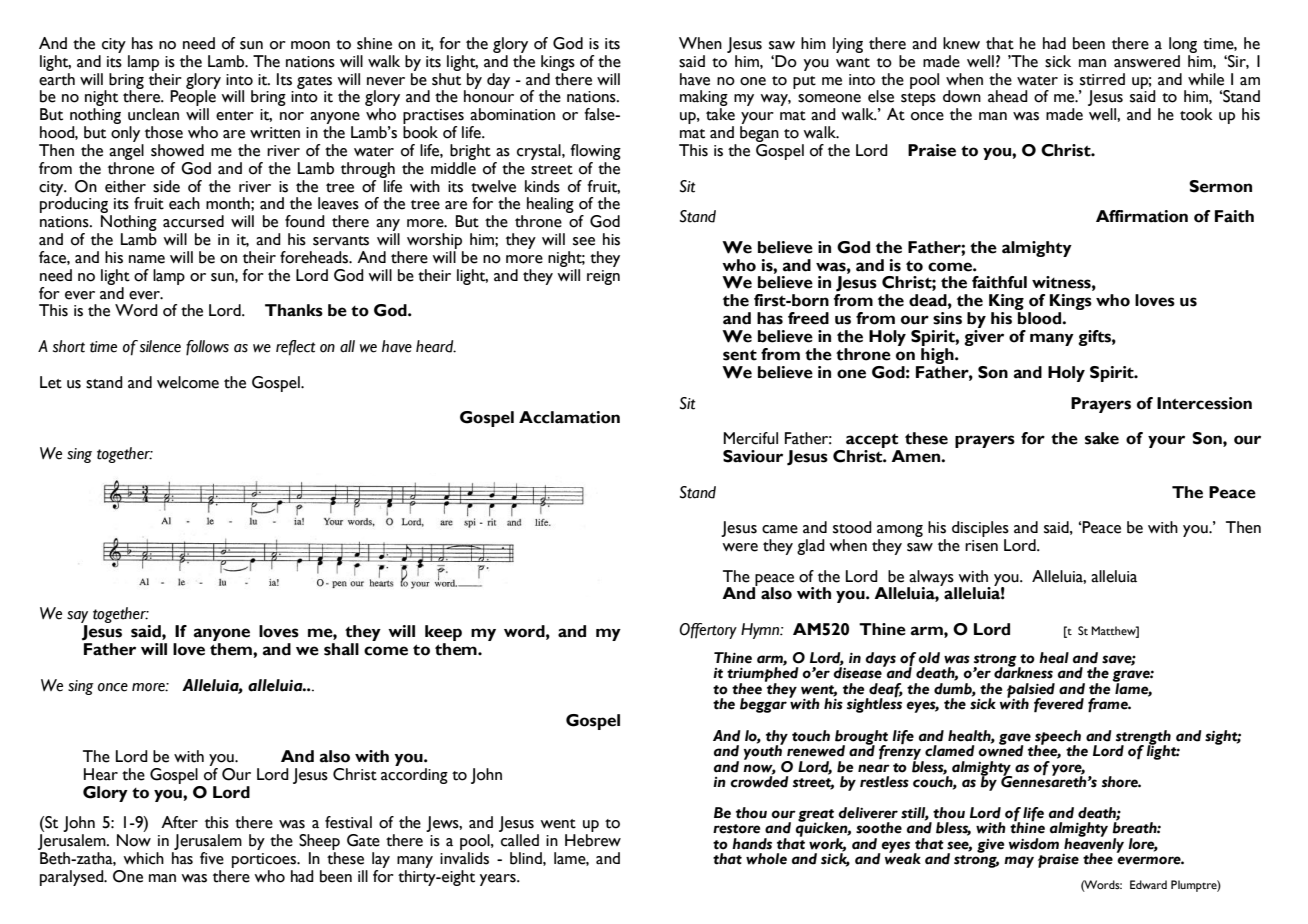 This document has width=1308, height=924. Describe the element at coordinates (720, 114) in the document. I see `take` at that location.
